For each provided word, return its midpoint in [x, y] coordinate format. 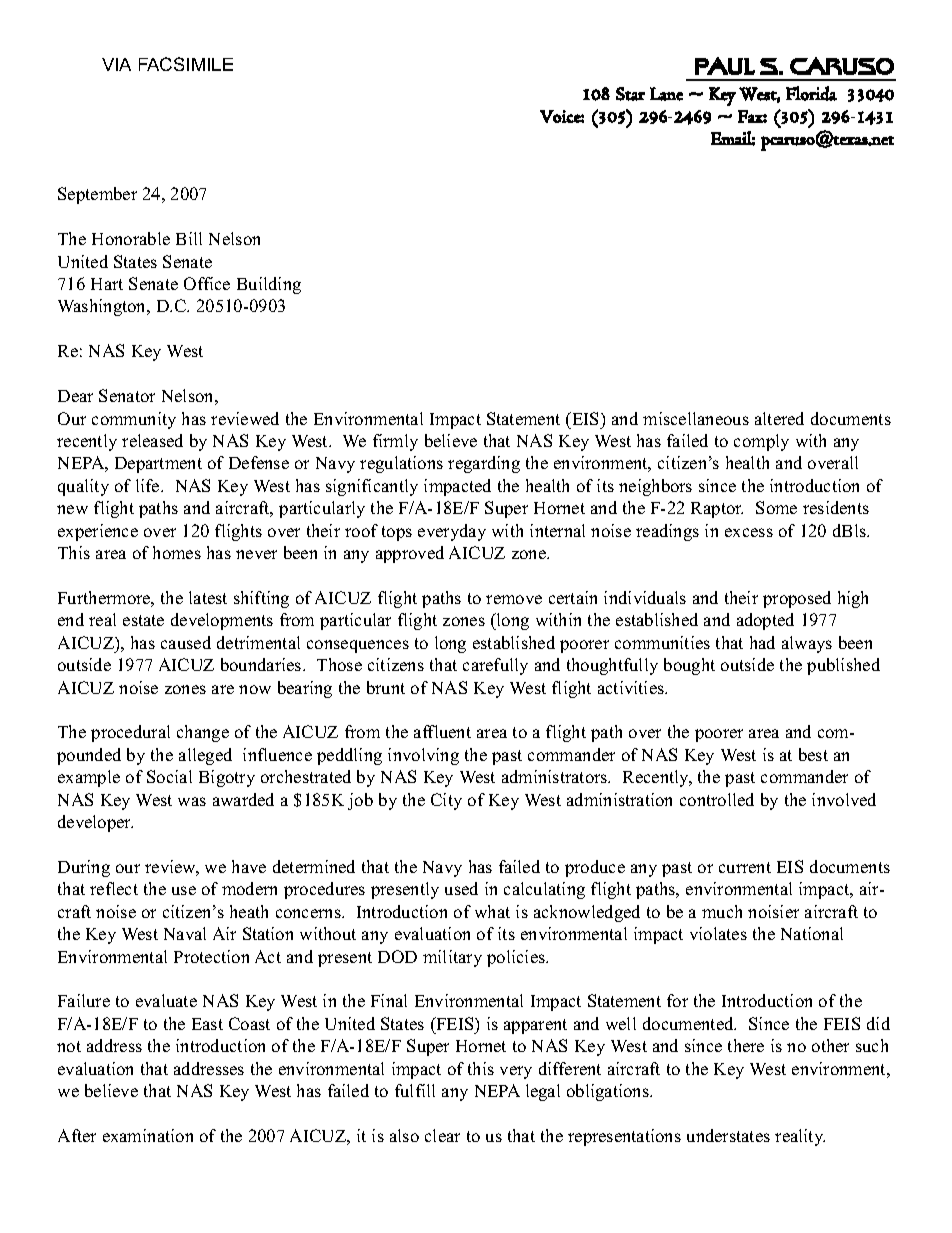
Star [630, 94]
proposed [797, 599]
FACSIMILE [186, 64]
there [746, 1045]
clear [442, 1135]
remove [514, 599]
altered [779, 418]
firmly [395, 442]
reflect [114, 888]
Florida [811, 93]
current [745, 867]
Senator [127, 395]
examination [148, 1135]
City [446, 801]
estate [143, 620]
